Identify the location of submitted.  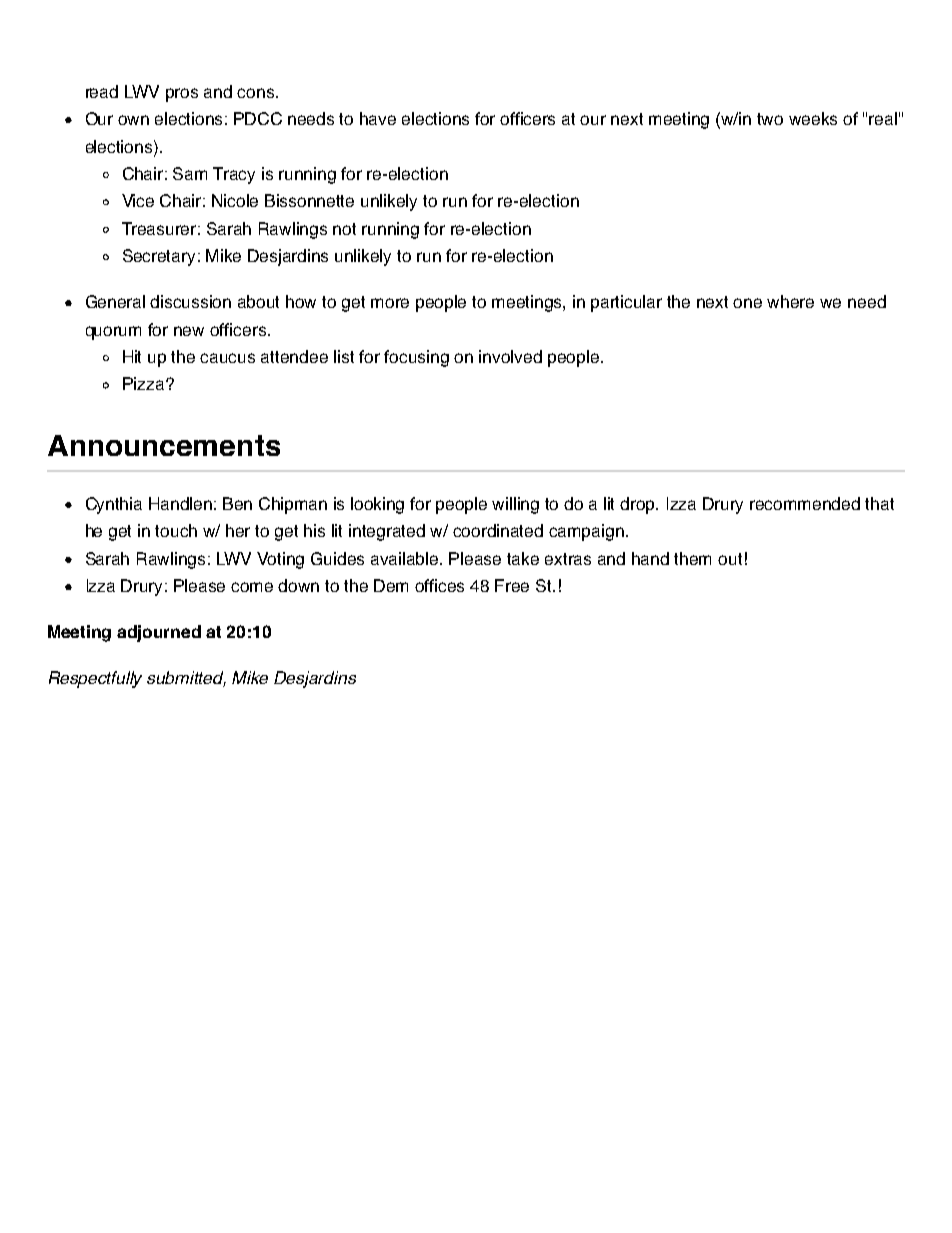
(186, 679).
